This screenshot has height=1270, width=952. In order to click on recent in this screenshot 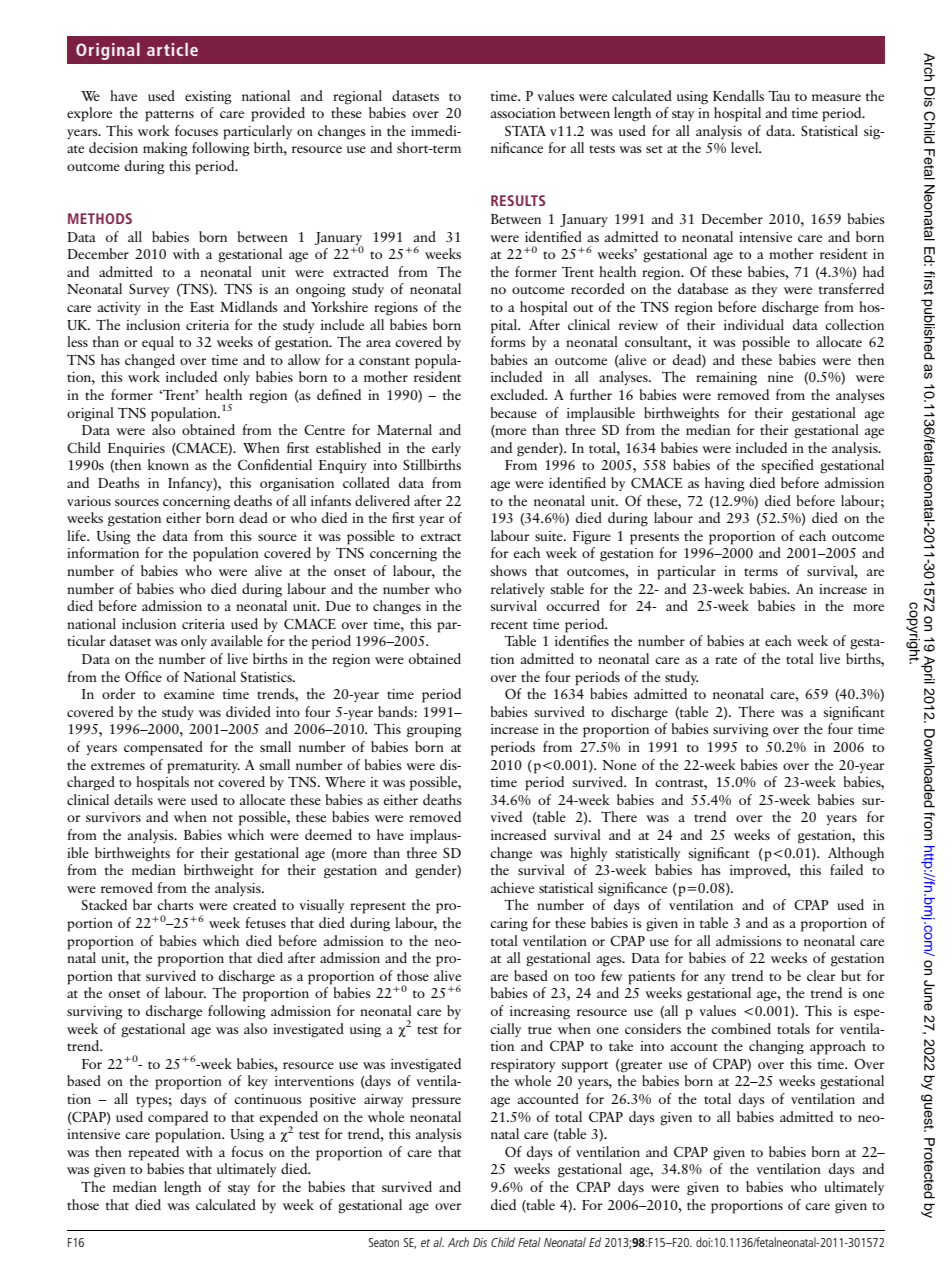, I will do `click(509, 625)`.
